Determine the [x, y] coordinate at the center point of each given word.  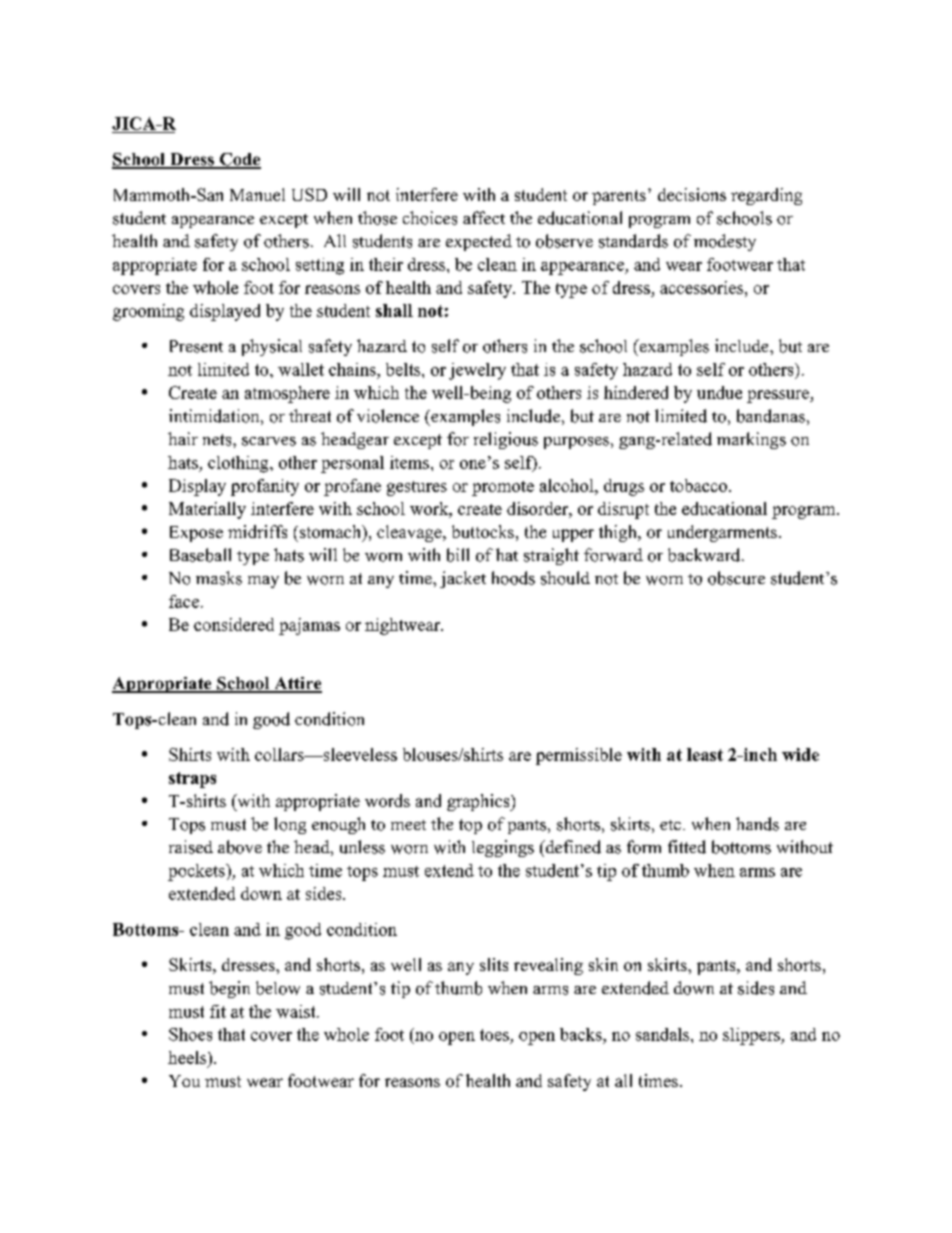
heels [188, 1057]
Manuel [257, 194]
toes [494, 1035]
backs [582, 1034]
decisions [692, 194]
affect [484, 217]
